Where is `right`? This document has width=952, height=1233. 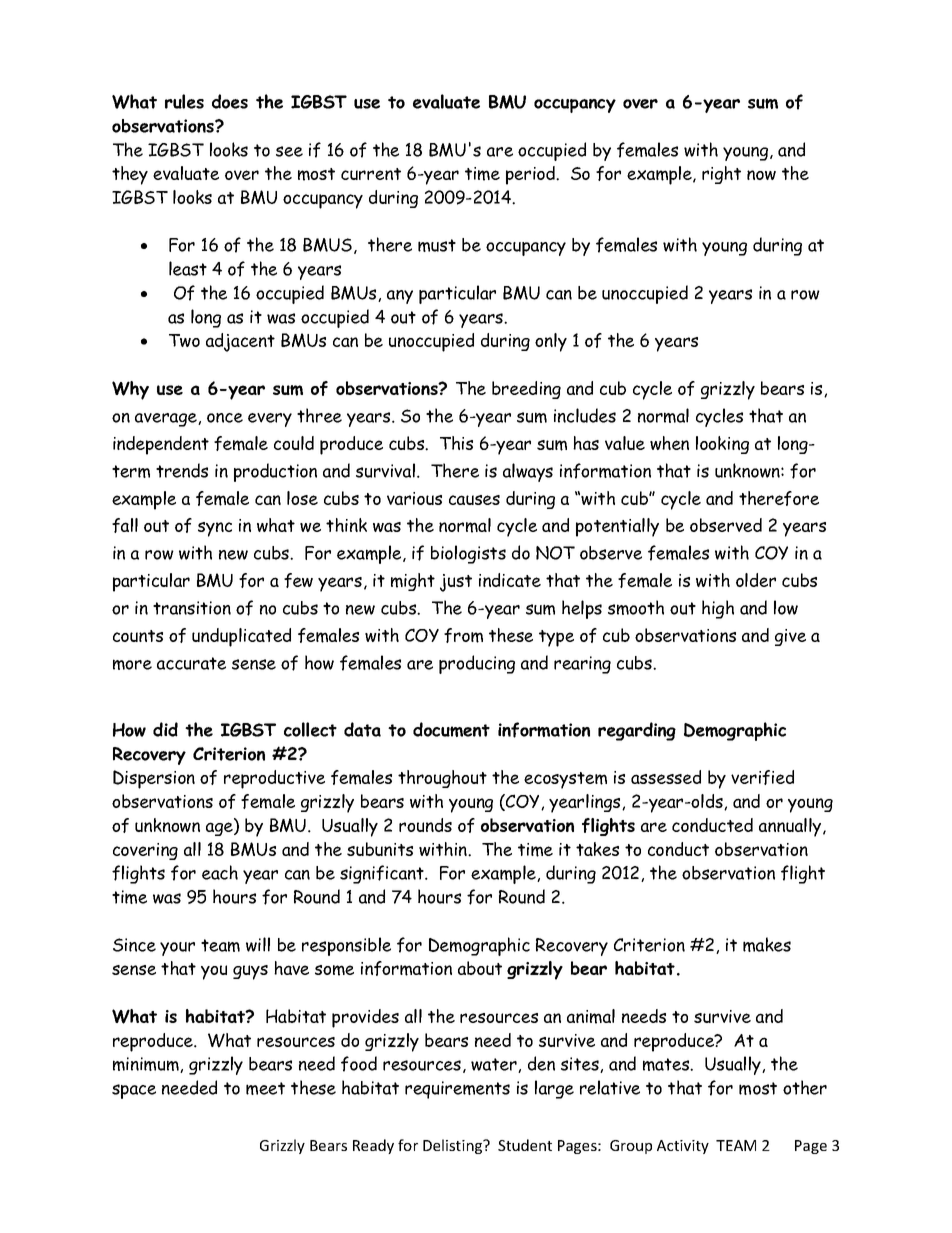 right is located at coordinates (721, 175).
